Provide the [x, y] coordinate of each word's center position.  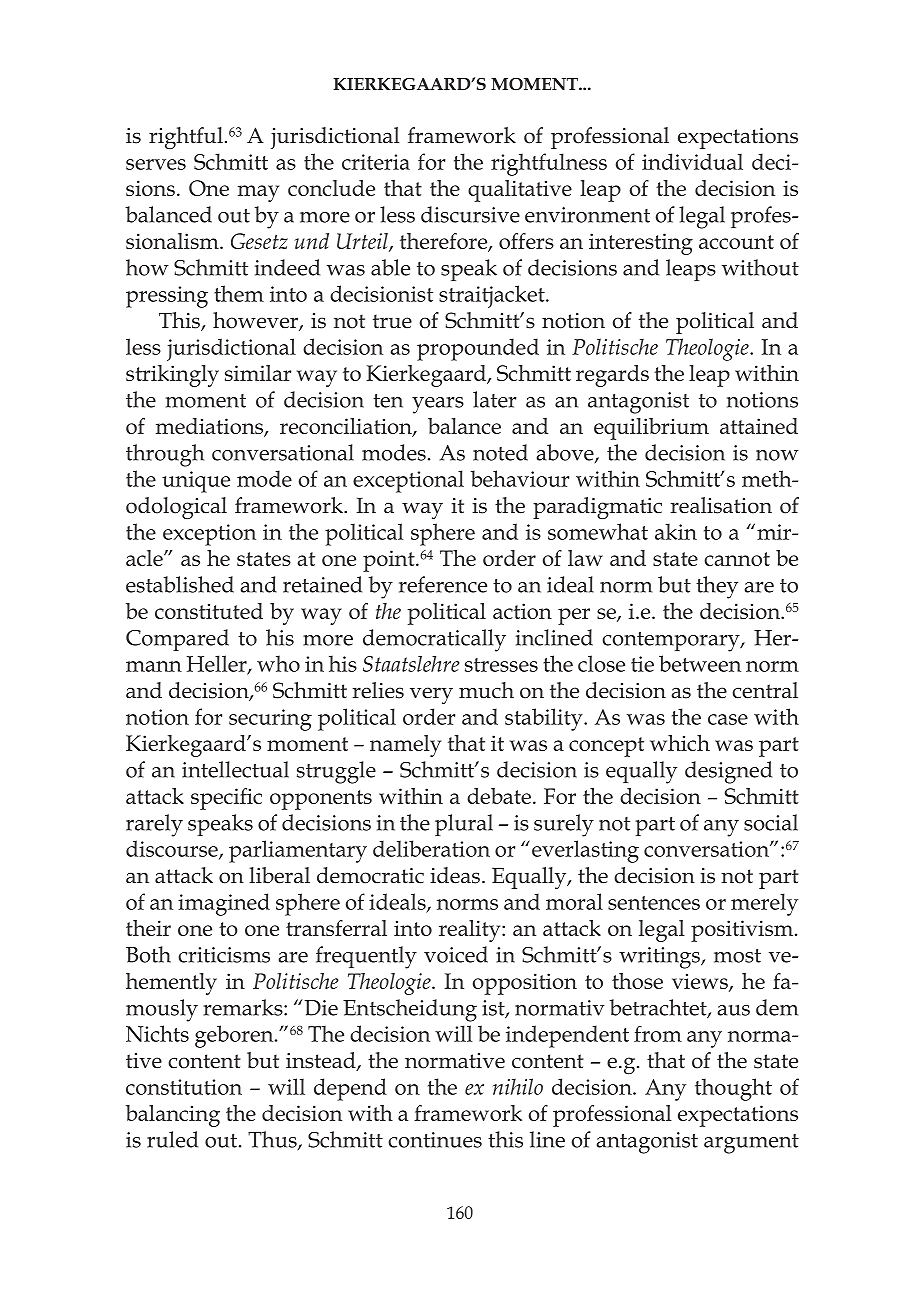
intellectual [235, 769]
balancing [173, 1116]
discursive [470, 214]
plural [464, 825]
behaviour [519, 478]
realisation [721, 505]
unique [196, 482]
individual [692, 161]
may [258, 193]
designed [728, 772]
